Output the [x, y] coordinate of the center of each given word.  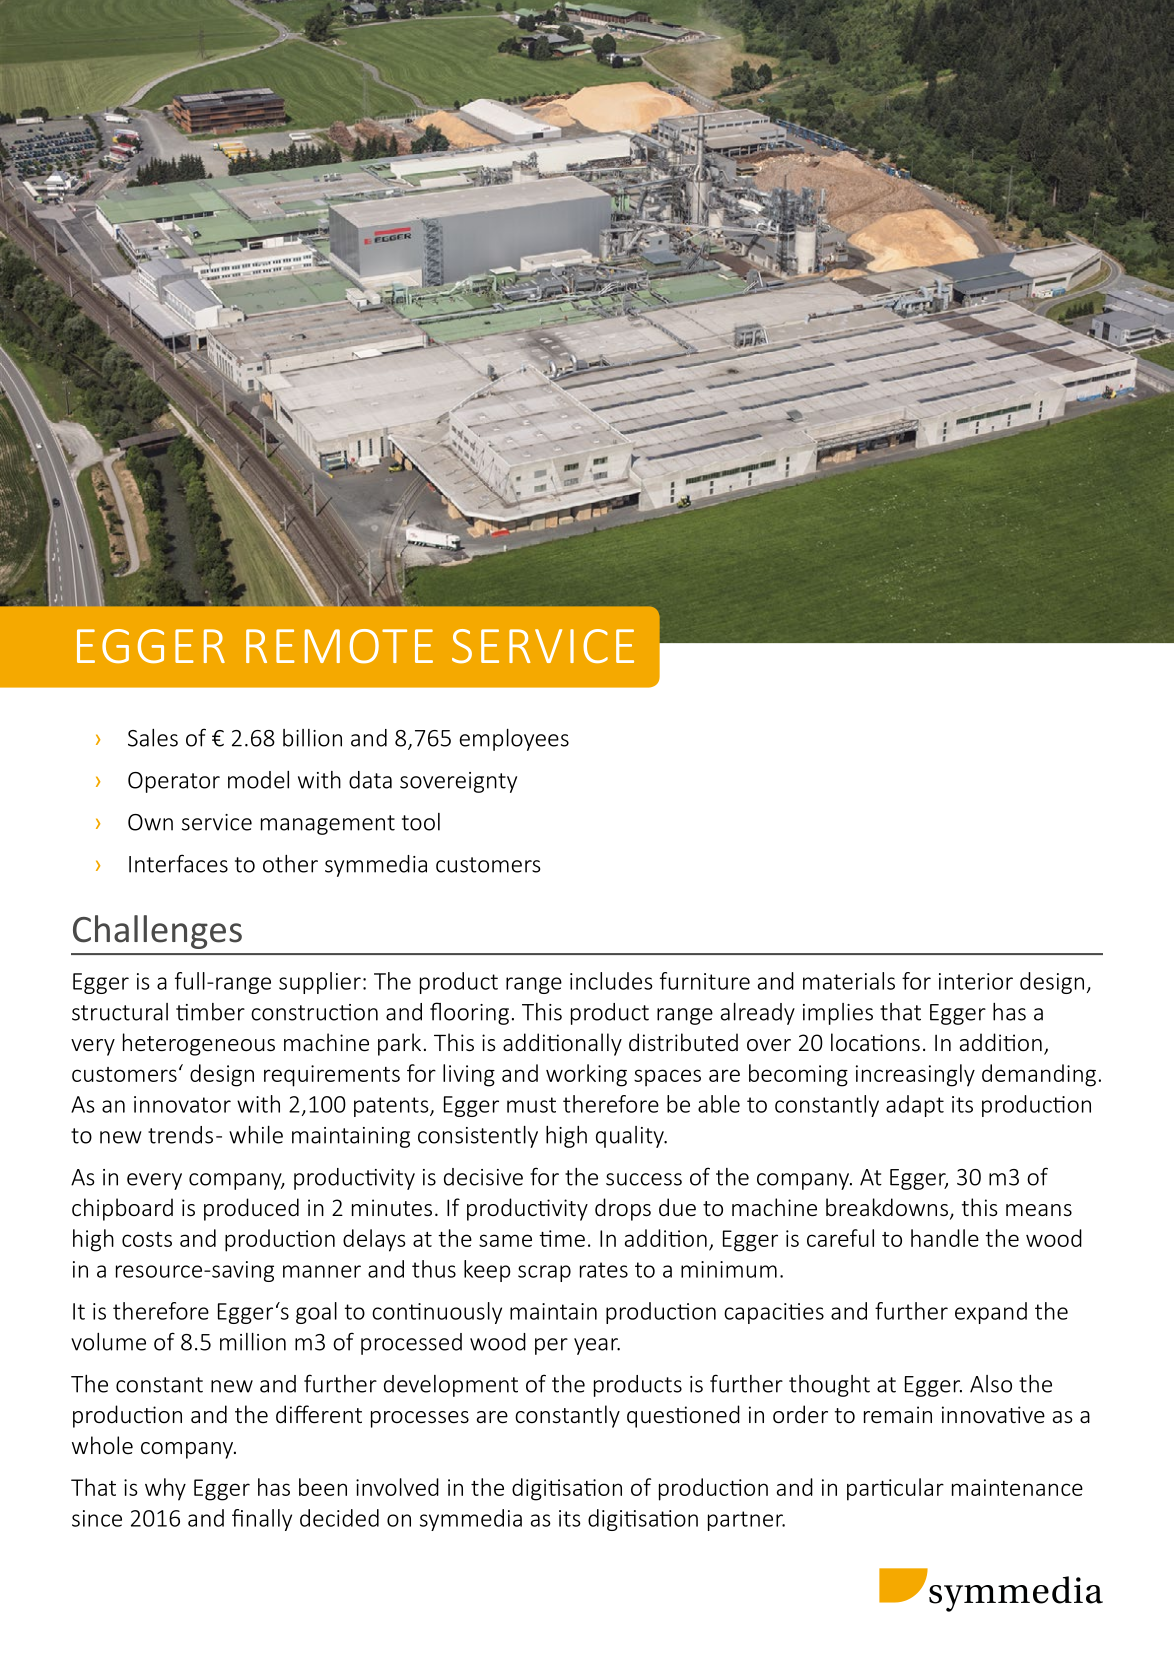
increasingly [915, 1075]
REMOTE [339, 646]
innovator [182, 1104]
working [586, 1075]
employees [514, 740]
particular [895, 1489]
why [165, 1489]
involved [397, 1487]
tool [421, 822]
